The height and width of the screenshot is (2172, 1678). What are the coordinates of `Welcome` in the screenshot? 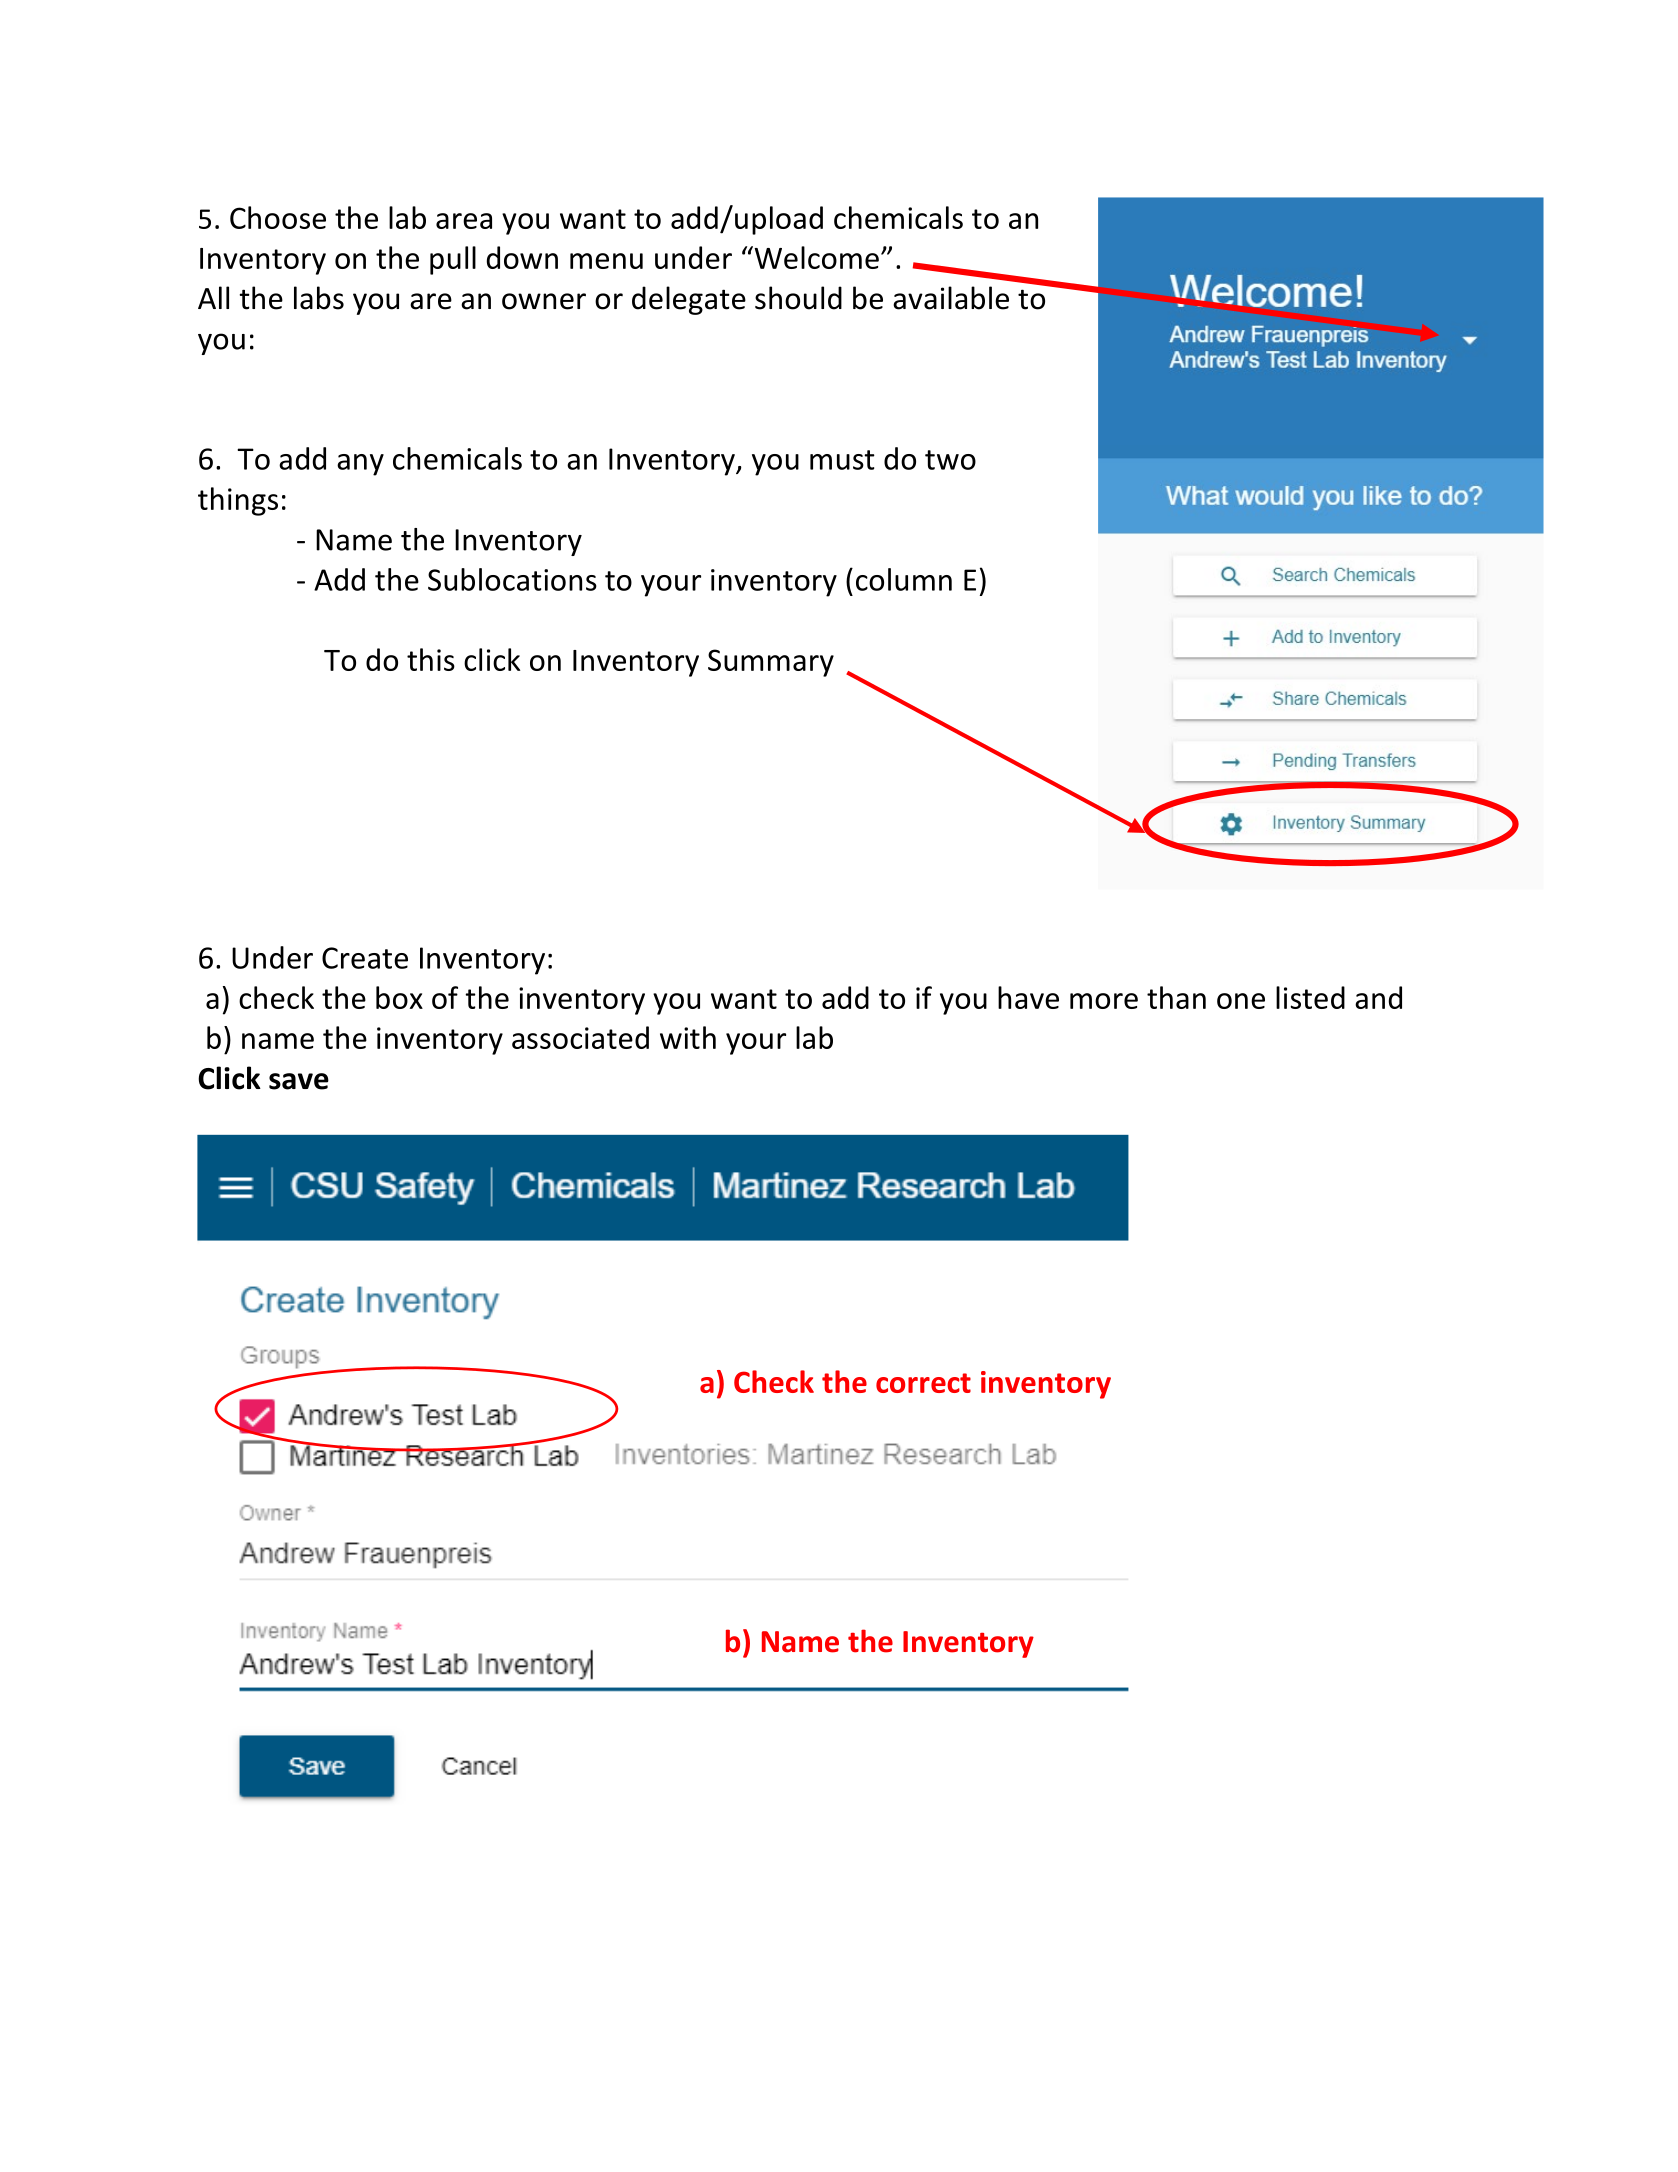 It's located at (815, 257).
